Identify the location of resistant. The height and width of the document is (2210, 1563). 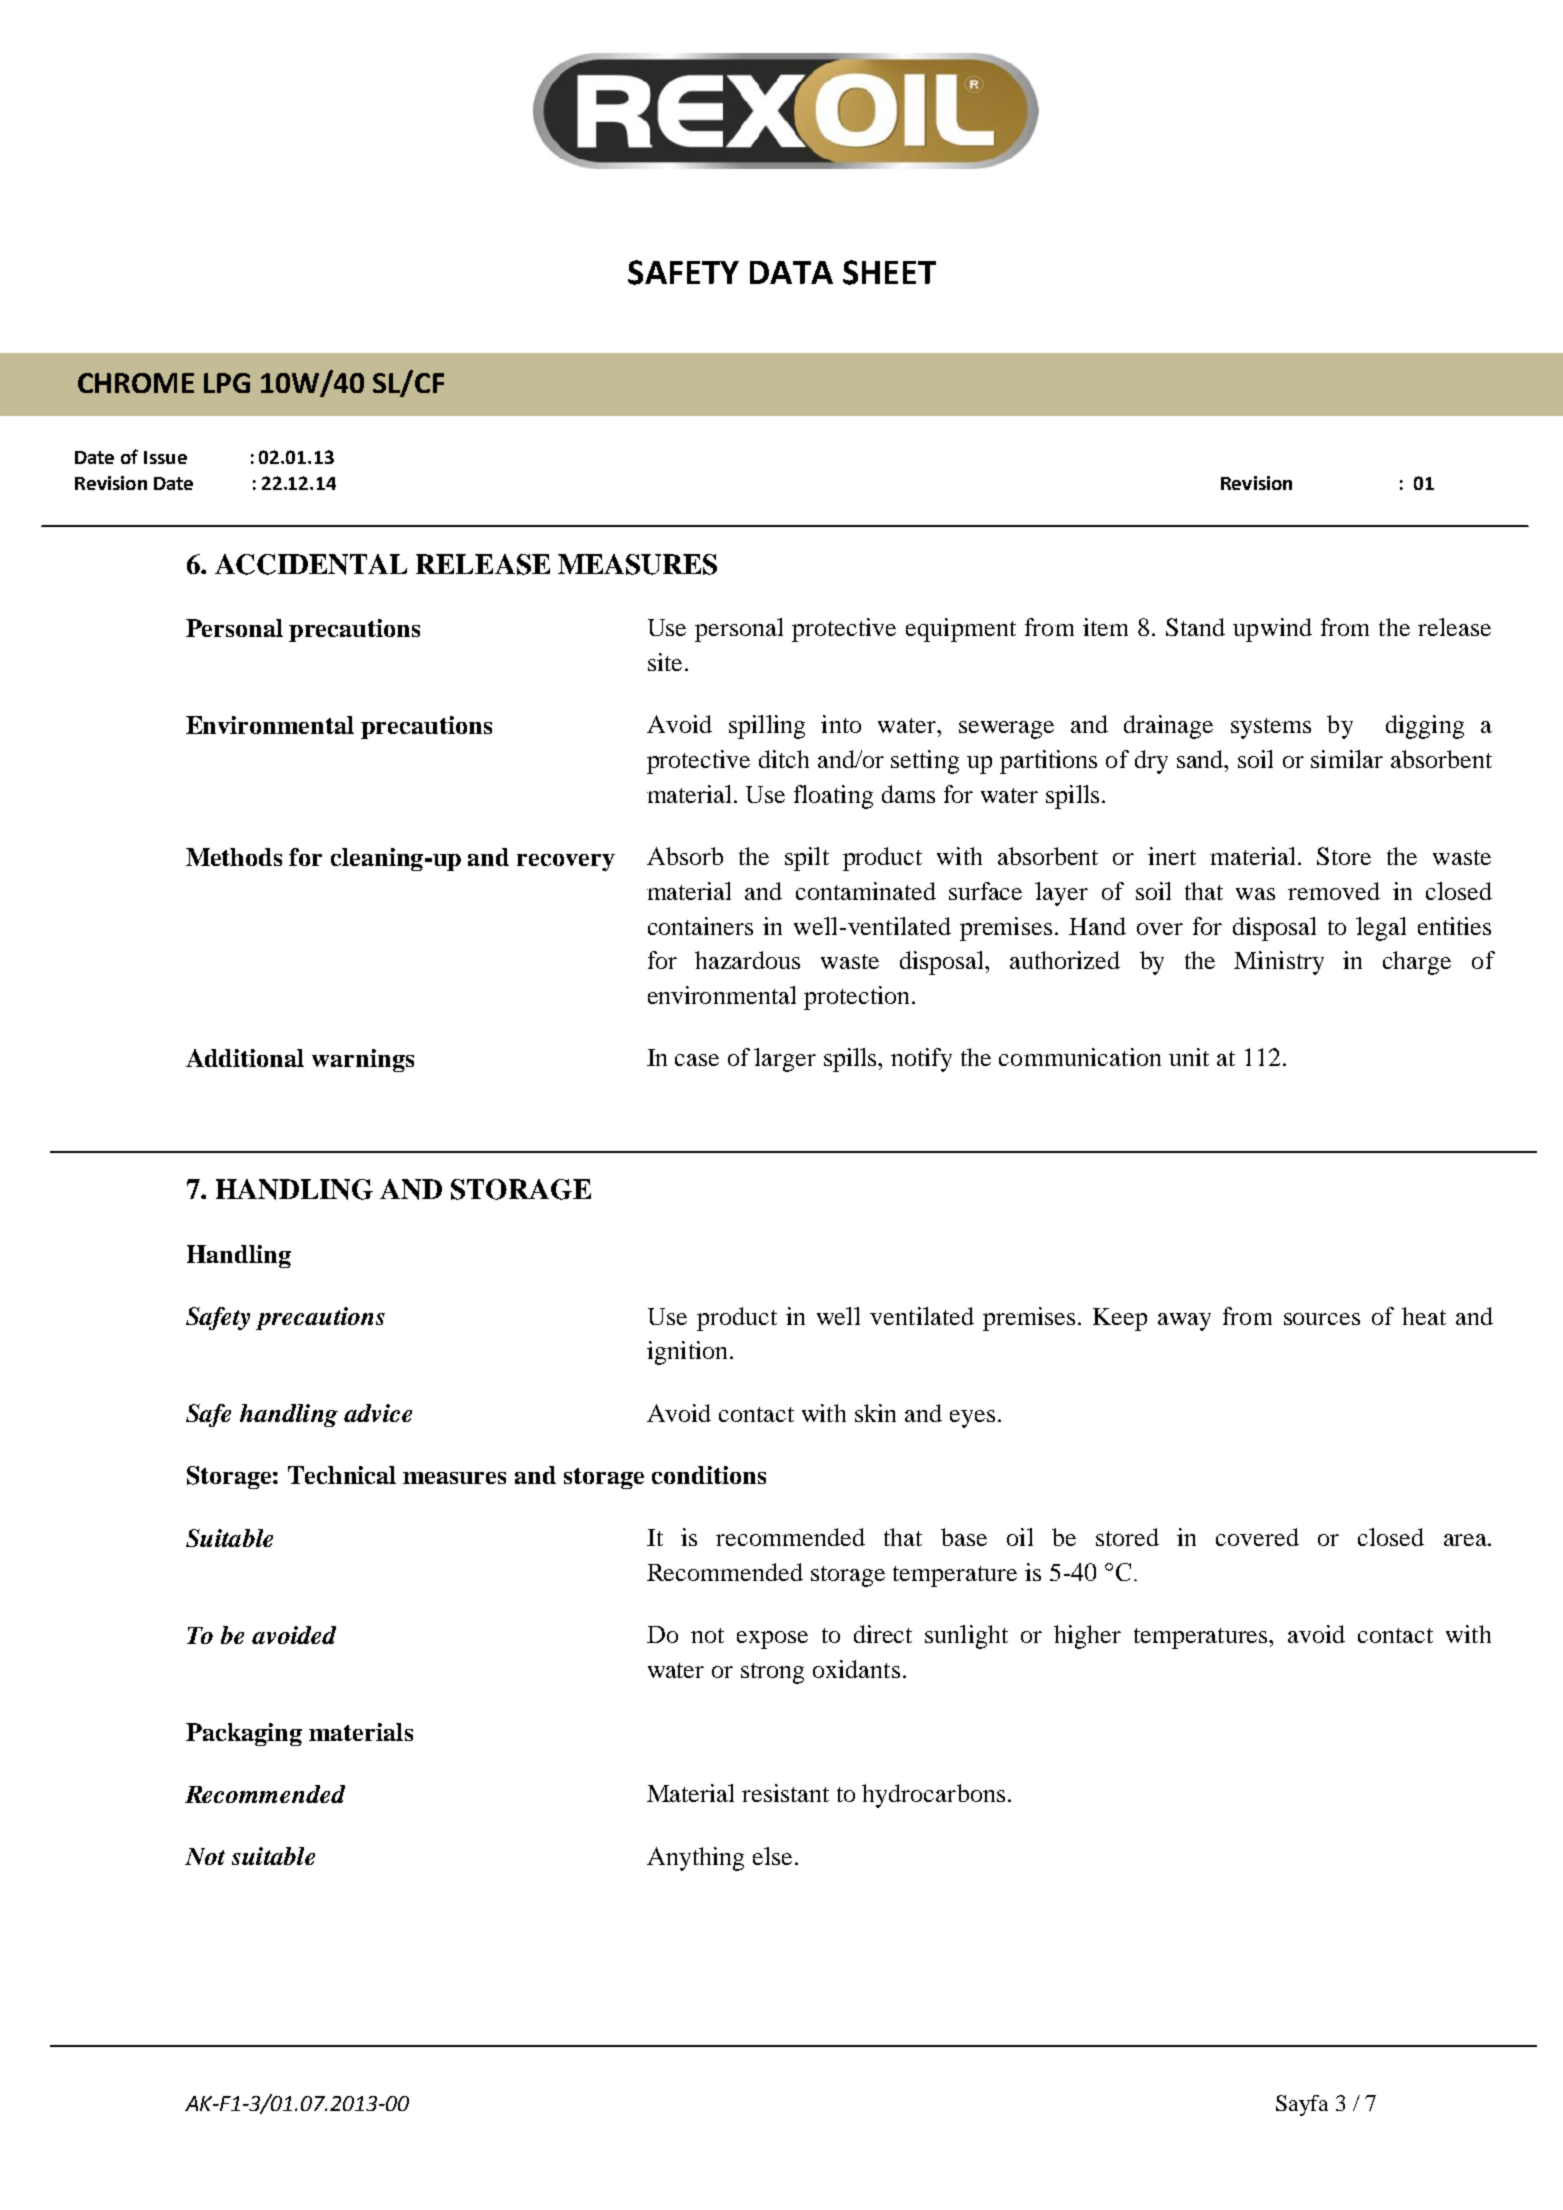
(785, 1793).
